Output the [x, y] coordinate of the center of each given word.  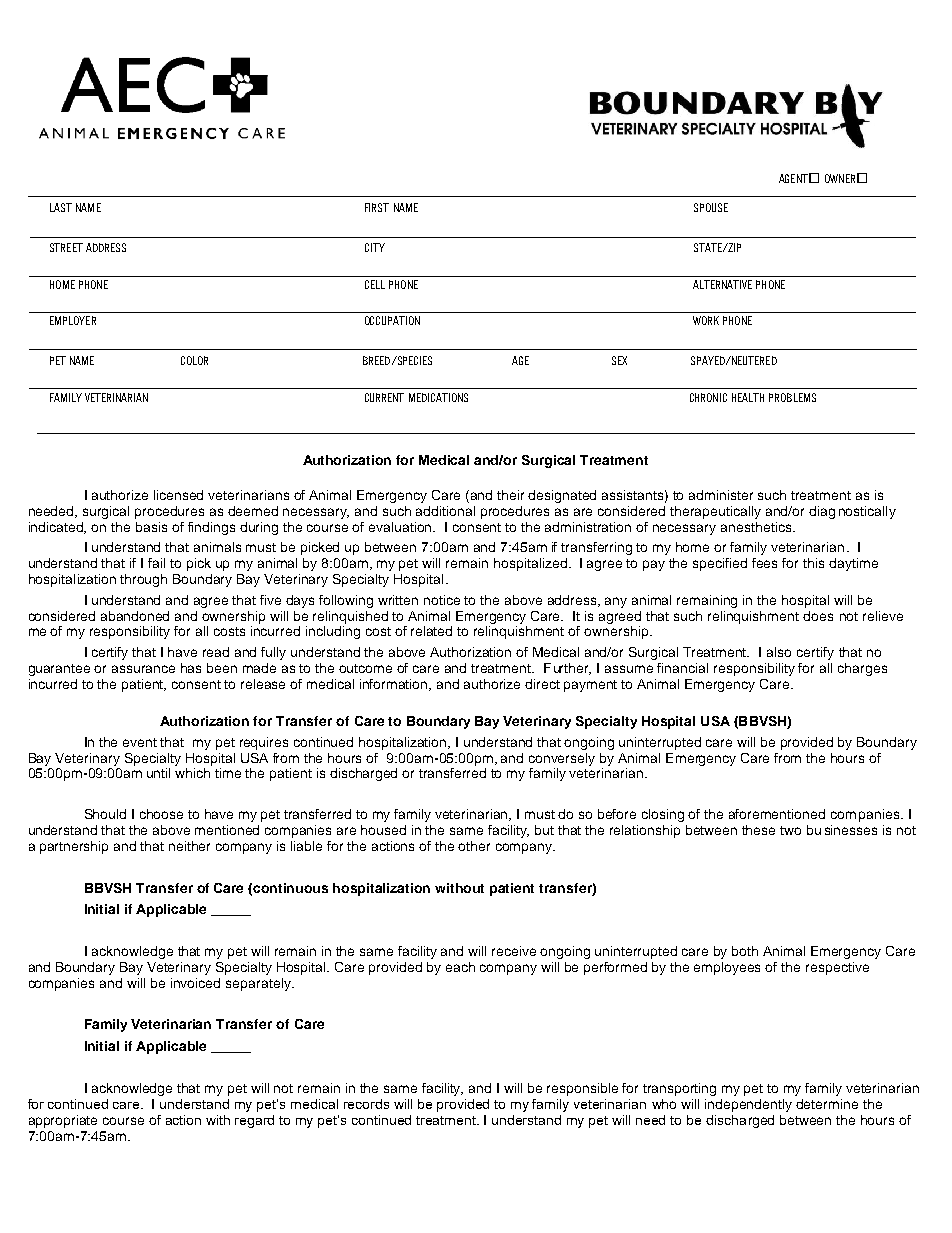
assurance [143, 669]
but [544, 830]
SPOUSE [711, 207]
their [510, 495]
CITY [375, 247]
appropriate [63, 1121]
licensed [178, 495]
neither [189, 846]
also [779, 652]
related [431, 631]
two [790, 830]
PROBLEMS [792, 397]
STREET [66, 247]
